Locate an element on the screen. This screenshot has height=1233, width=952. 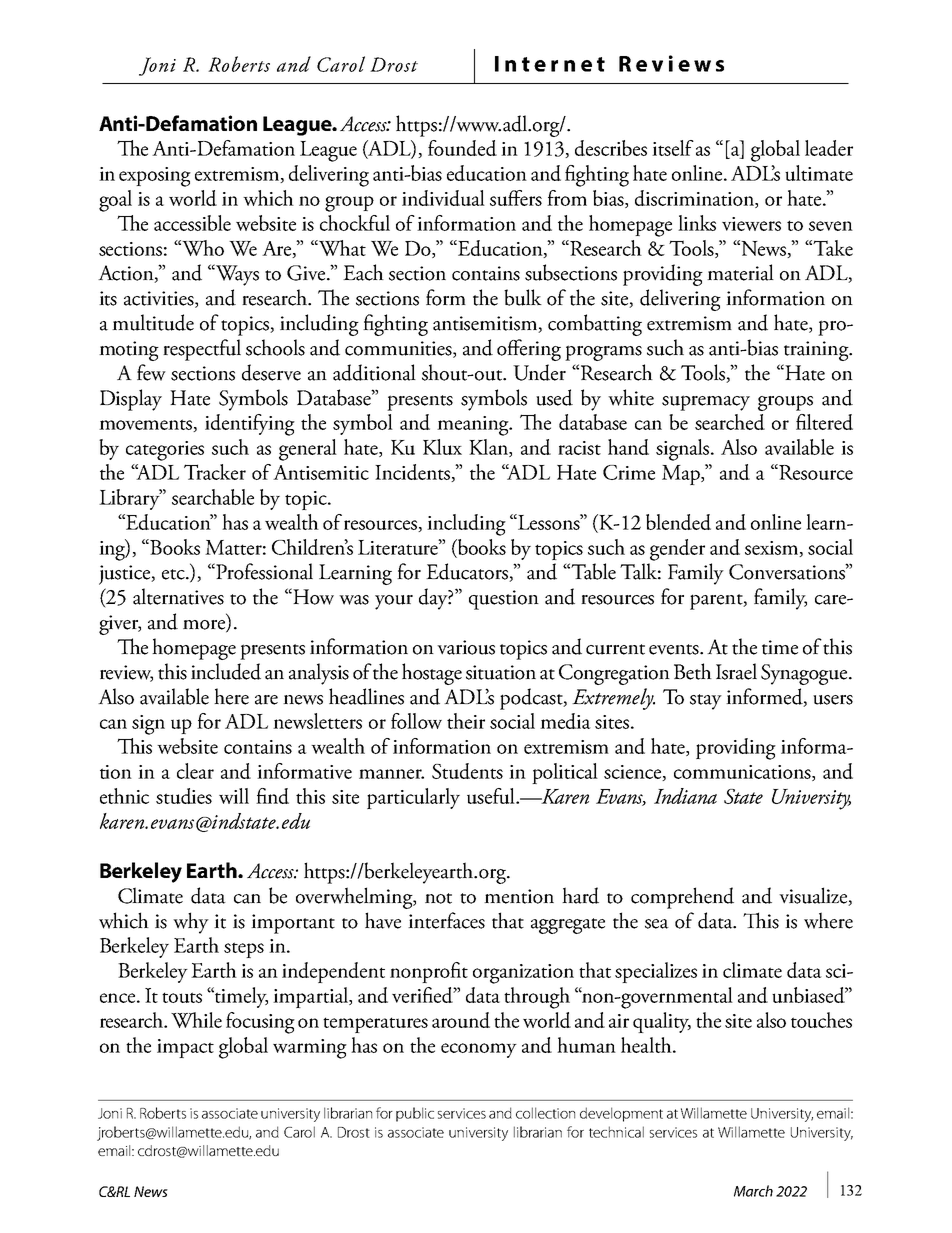
studies is located at coordinates (184, 796).
